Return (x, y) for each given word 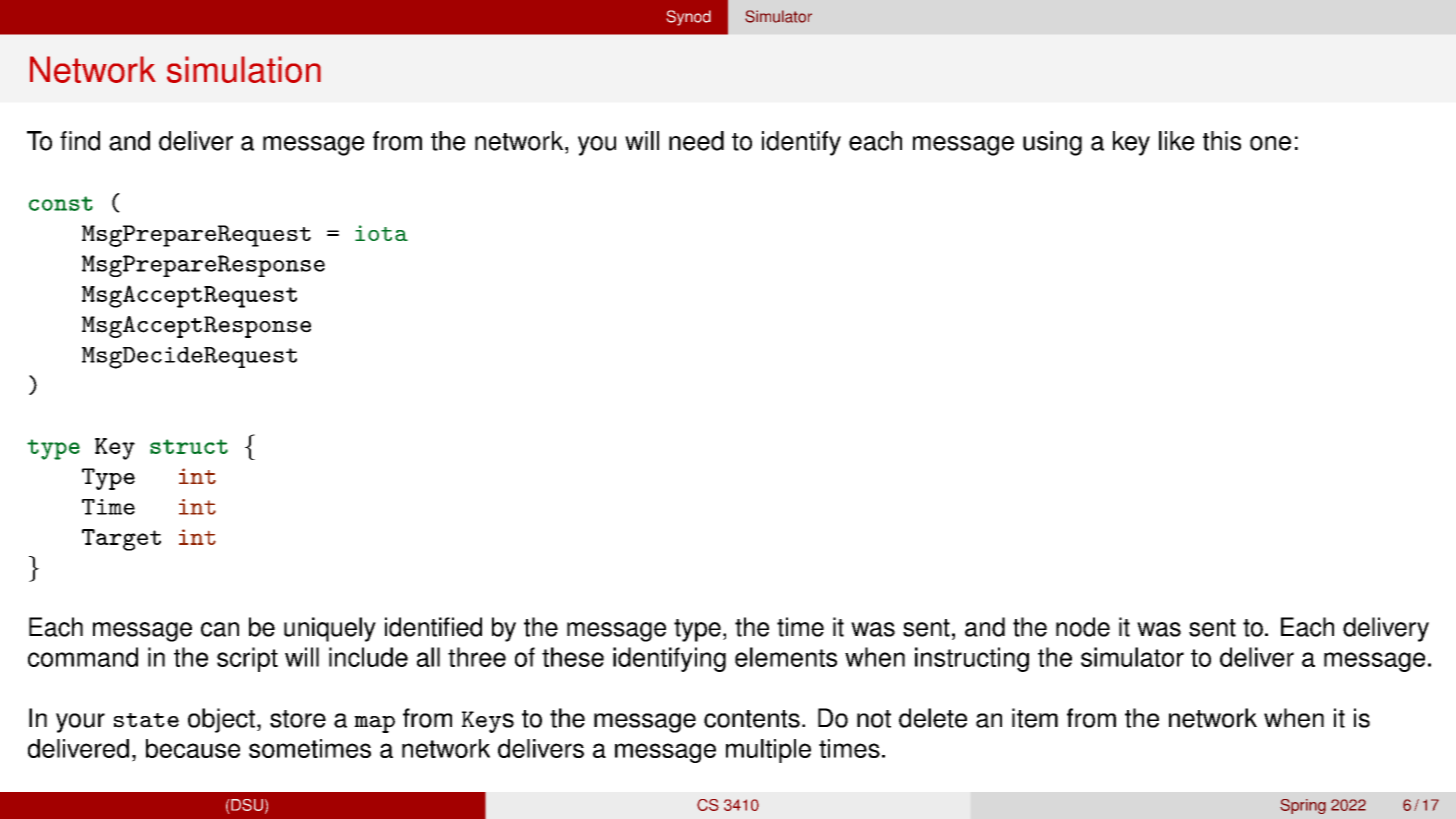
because (193, 748)
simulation (244, 69)
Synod (689, 18)
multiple (768, 751)
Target (121, 540)
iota (381, 233)
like (1176, 141)
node (1083, 627)
